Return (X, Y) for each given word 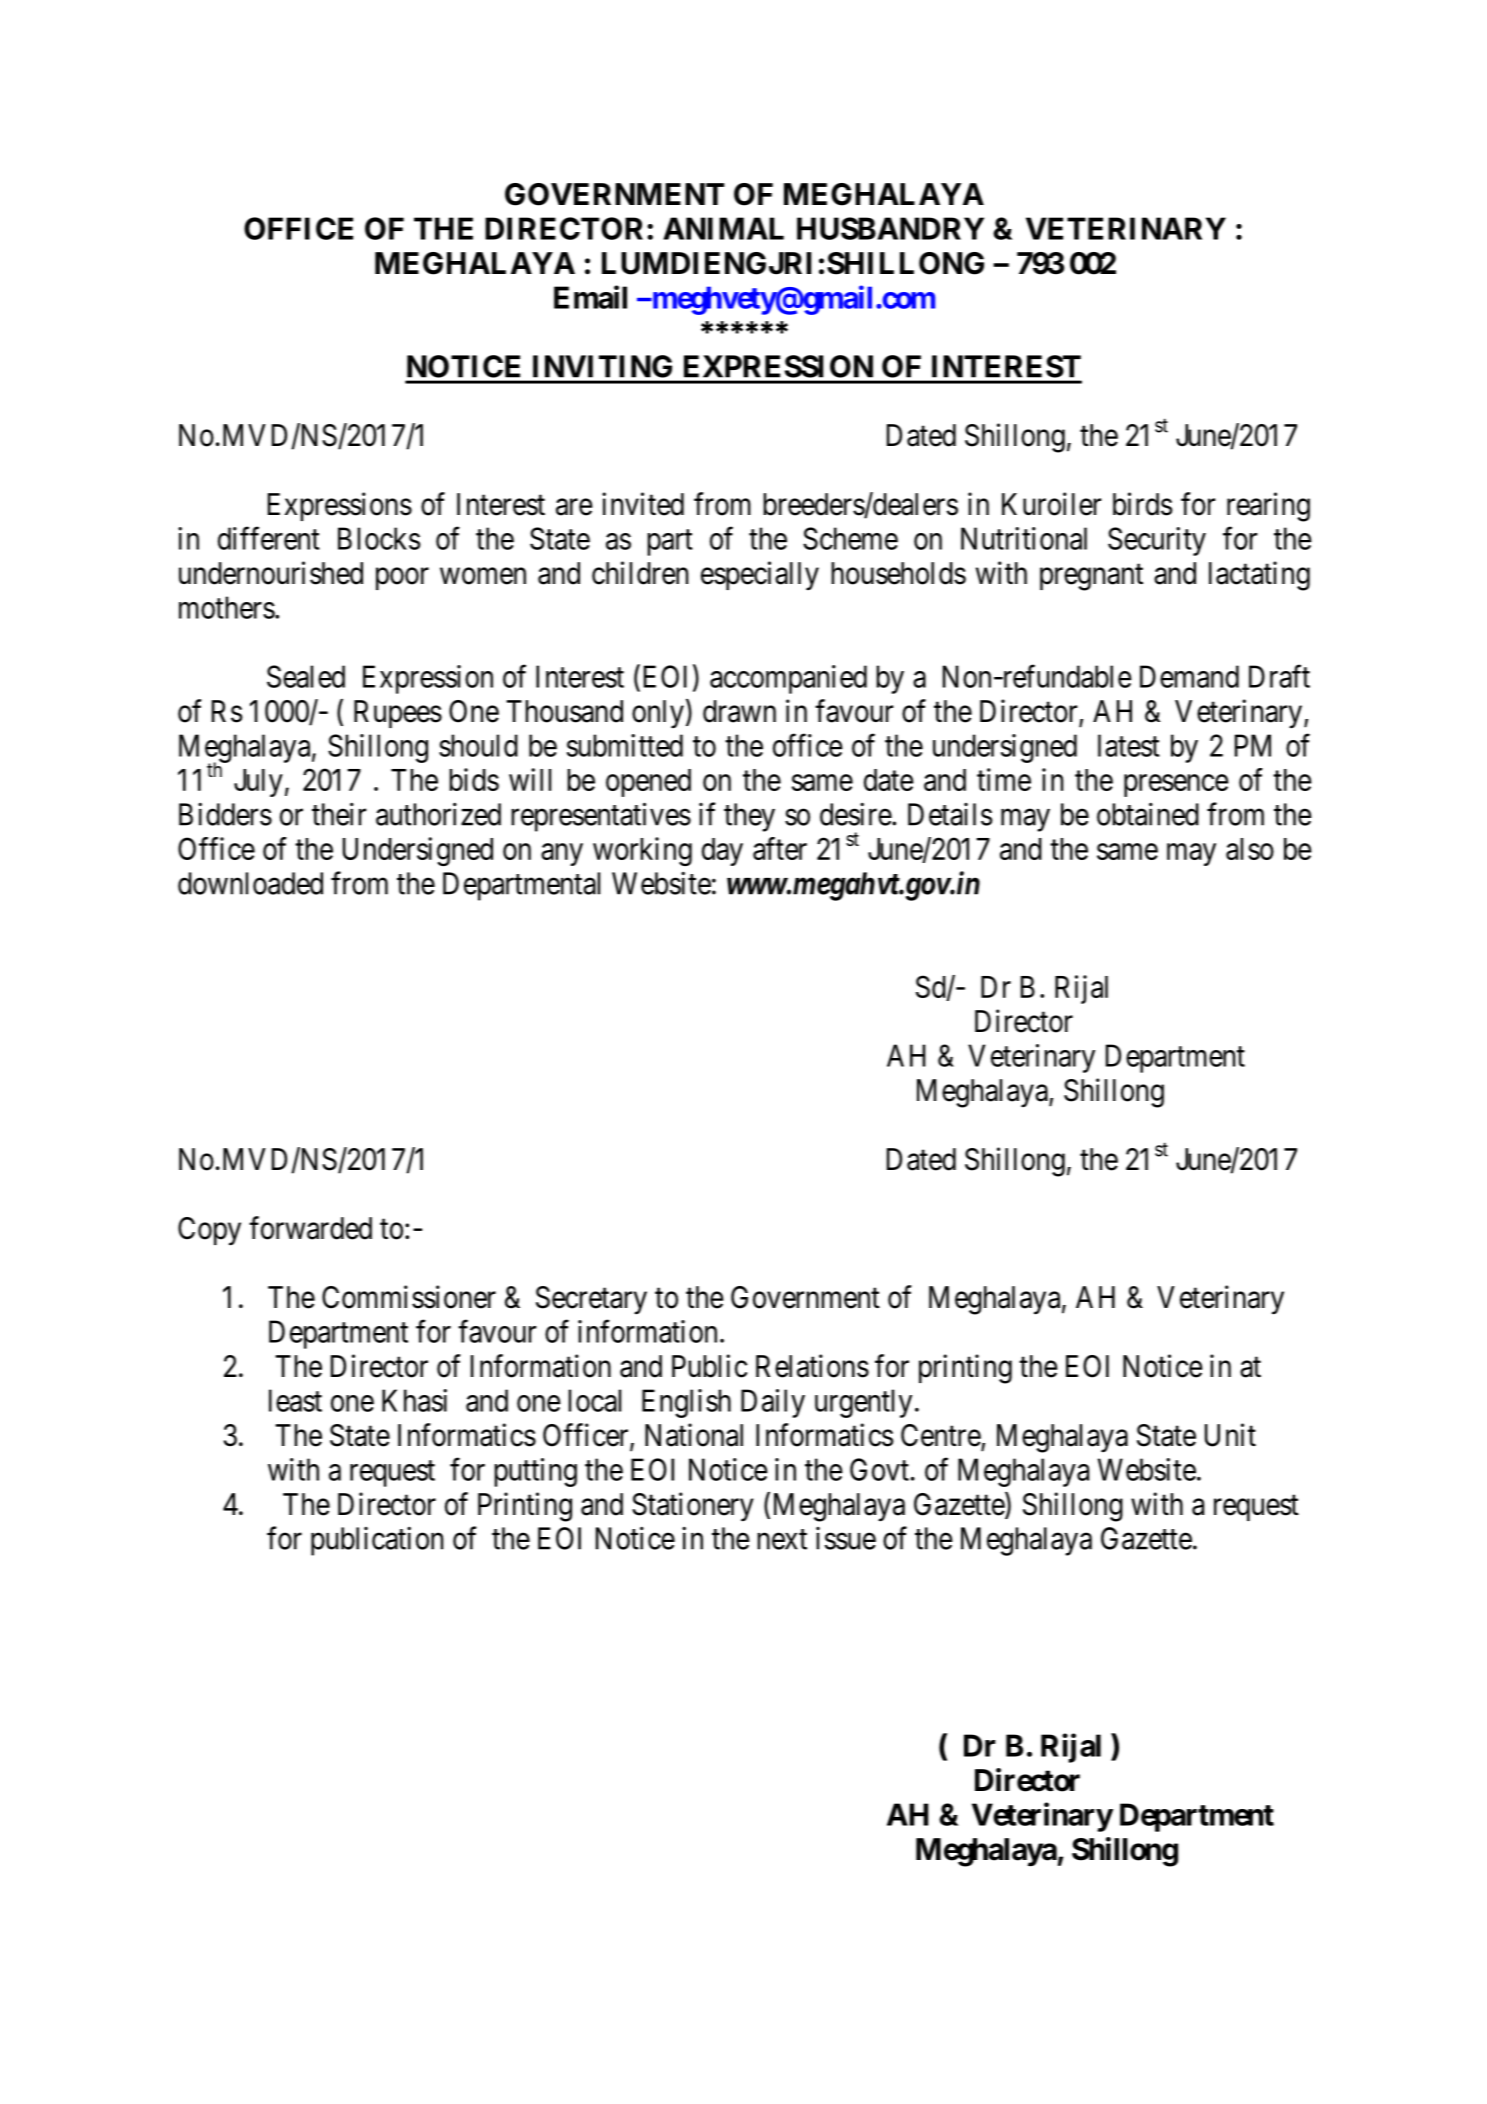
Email (590, 297)
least (295, 1400)
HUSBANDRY (890, 228)
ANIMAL (723, 228)
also (1250, 849)
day (722, 852)
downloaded (250, 883)
